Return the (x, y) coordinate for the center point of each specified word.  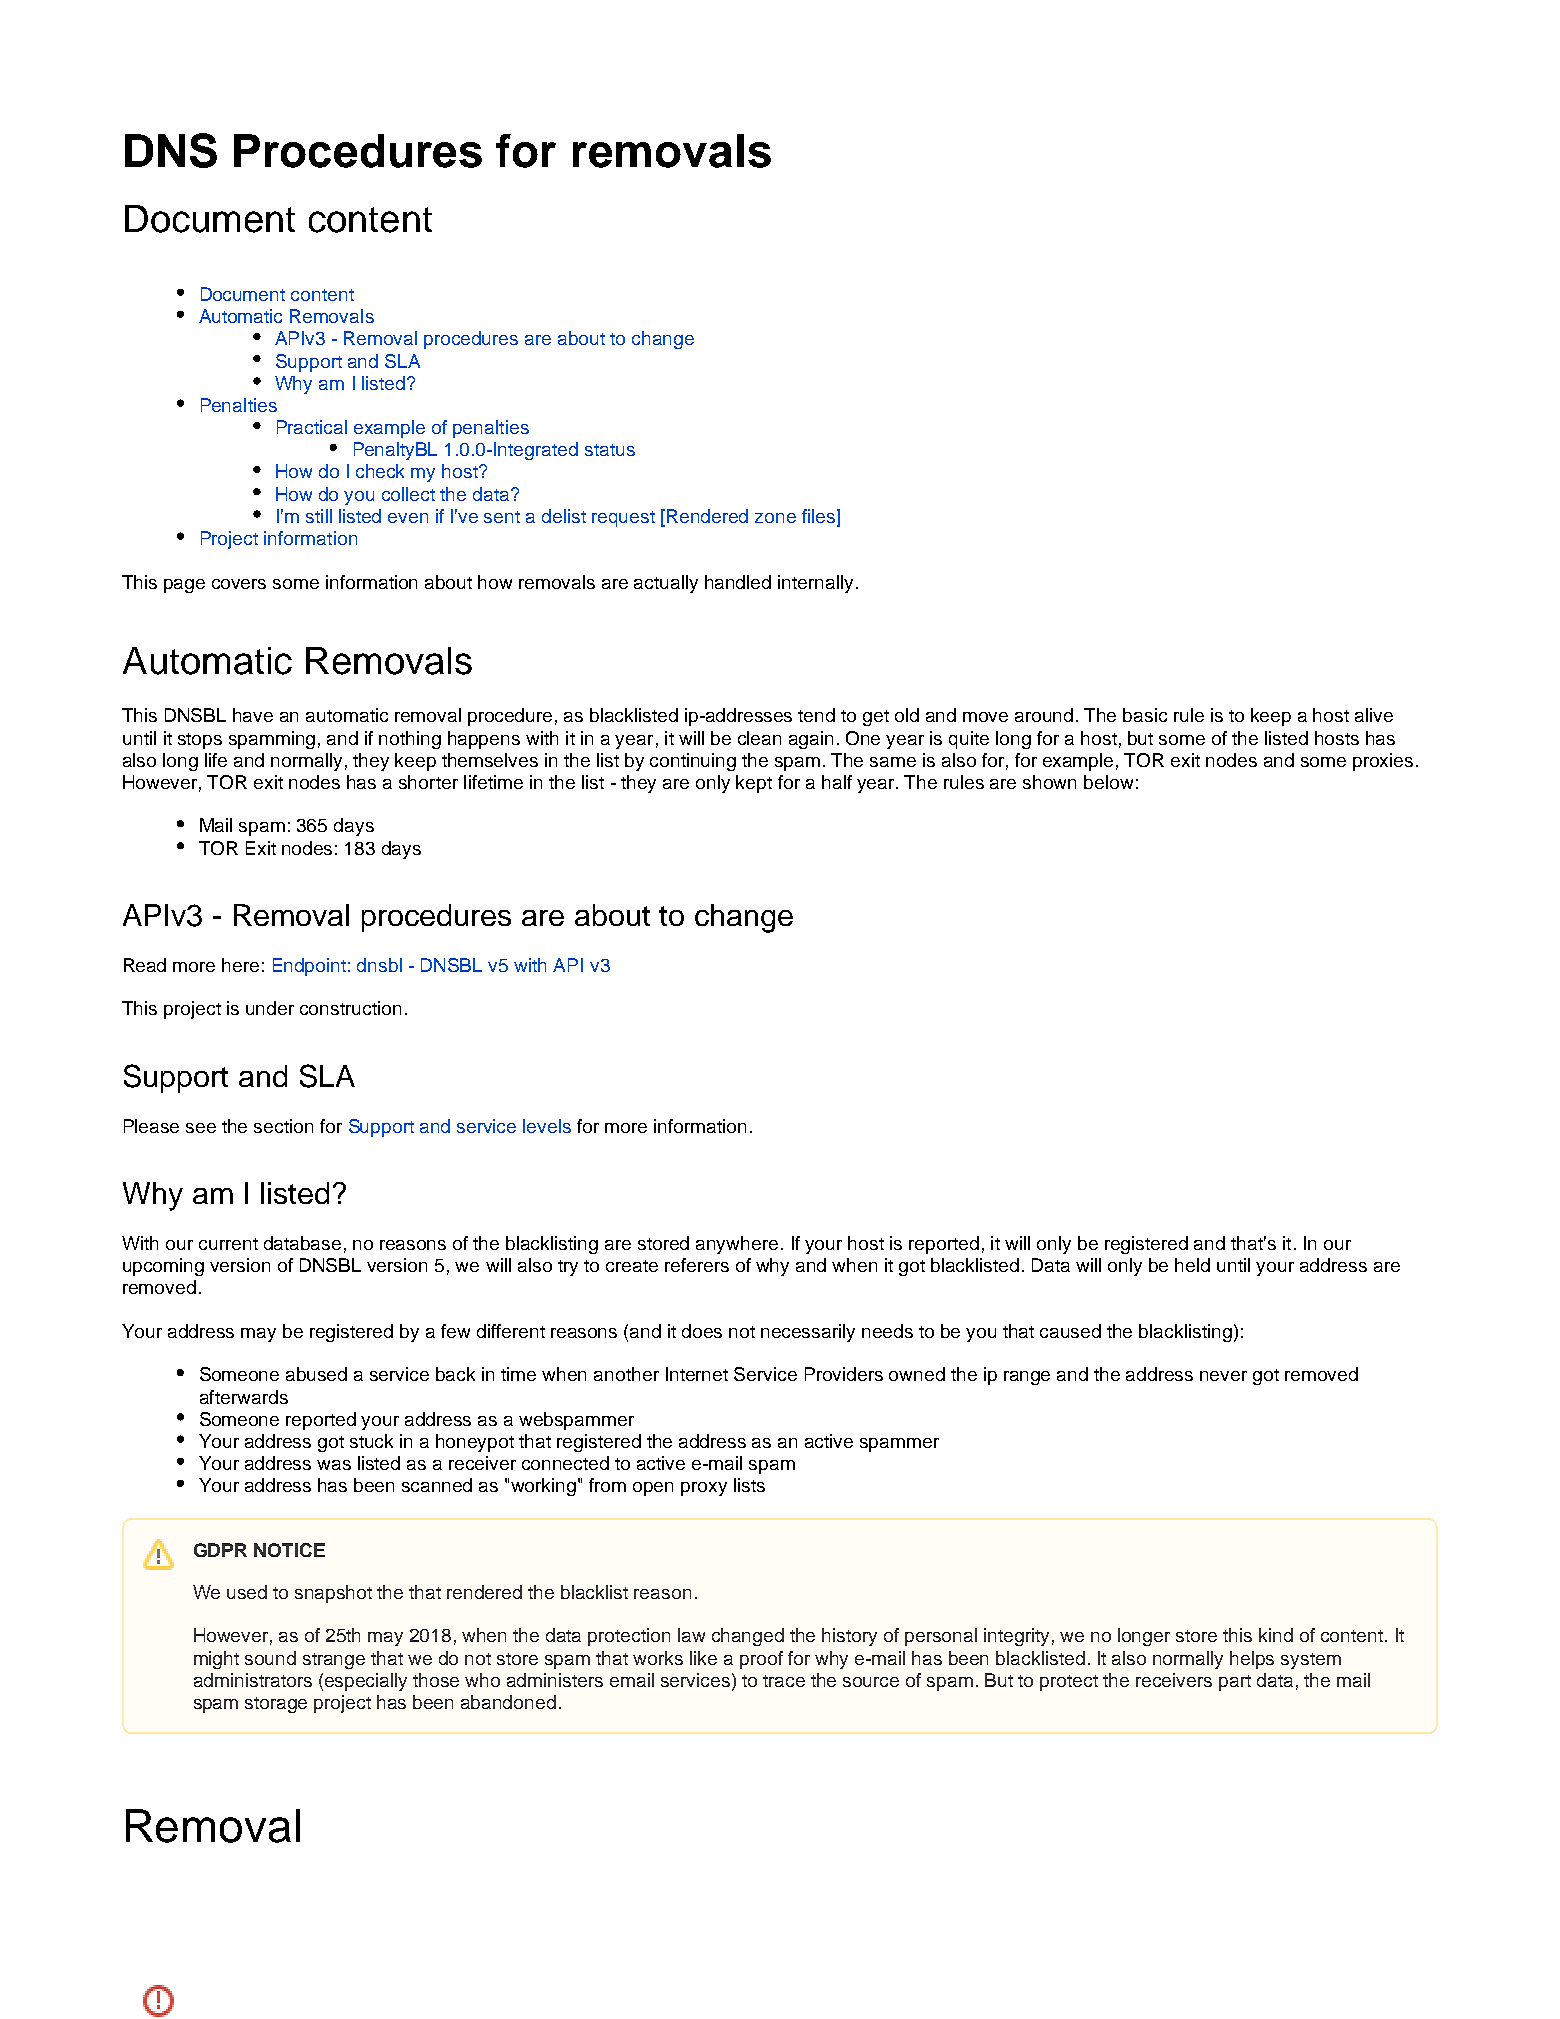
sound (270, 1658)
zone (775, 518)
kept (754, 784)
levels (547, 1126)
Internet (697, 1374)
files (820, 517)
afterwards (244, 1397)
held (1192, 1265)
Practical (312, 427)
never (1223, 1376)
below (1108, 782)
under (270, 1008)
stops (200, 741)
